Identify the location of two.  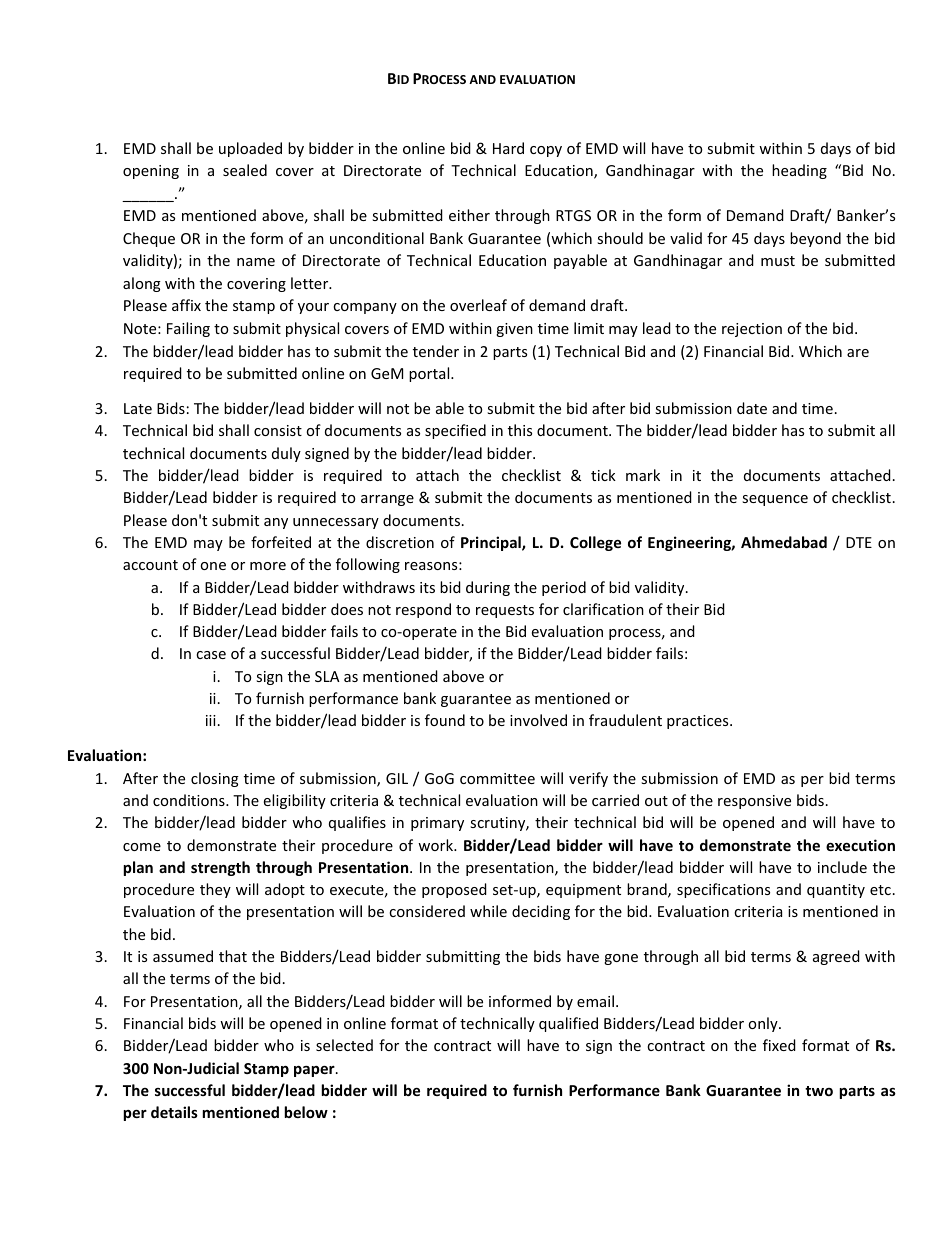
(819, 1091).
